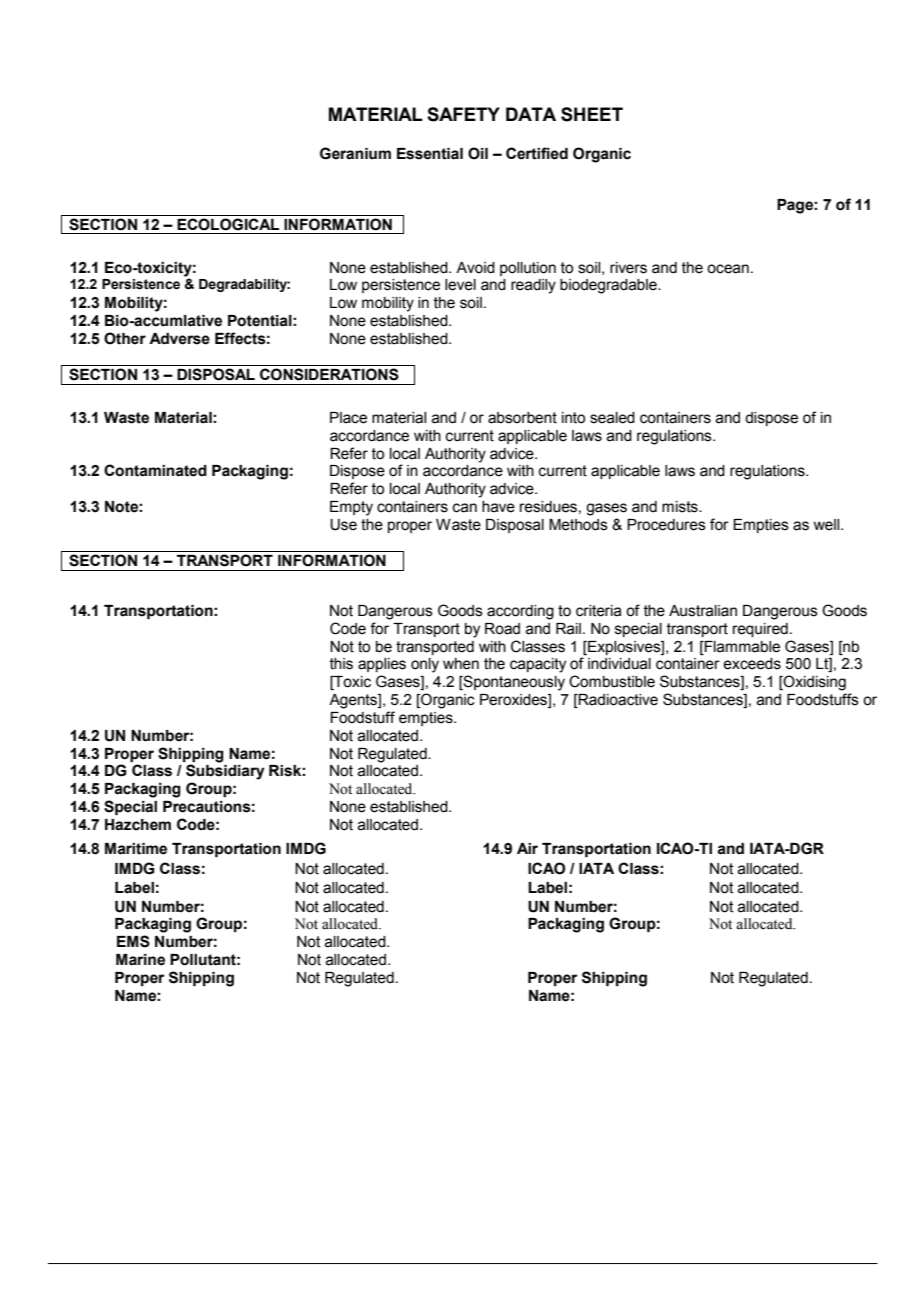  I want to click on SAFETY, so click(463, 114).
